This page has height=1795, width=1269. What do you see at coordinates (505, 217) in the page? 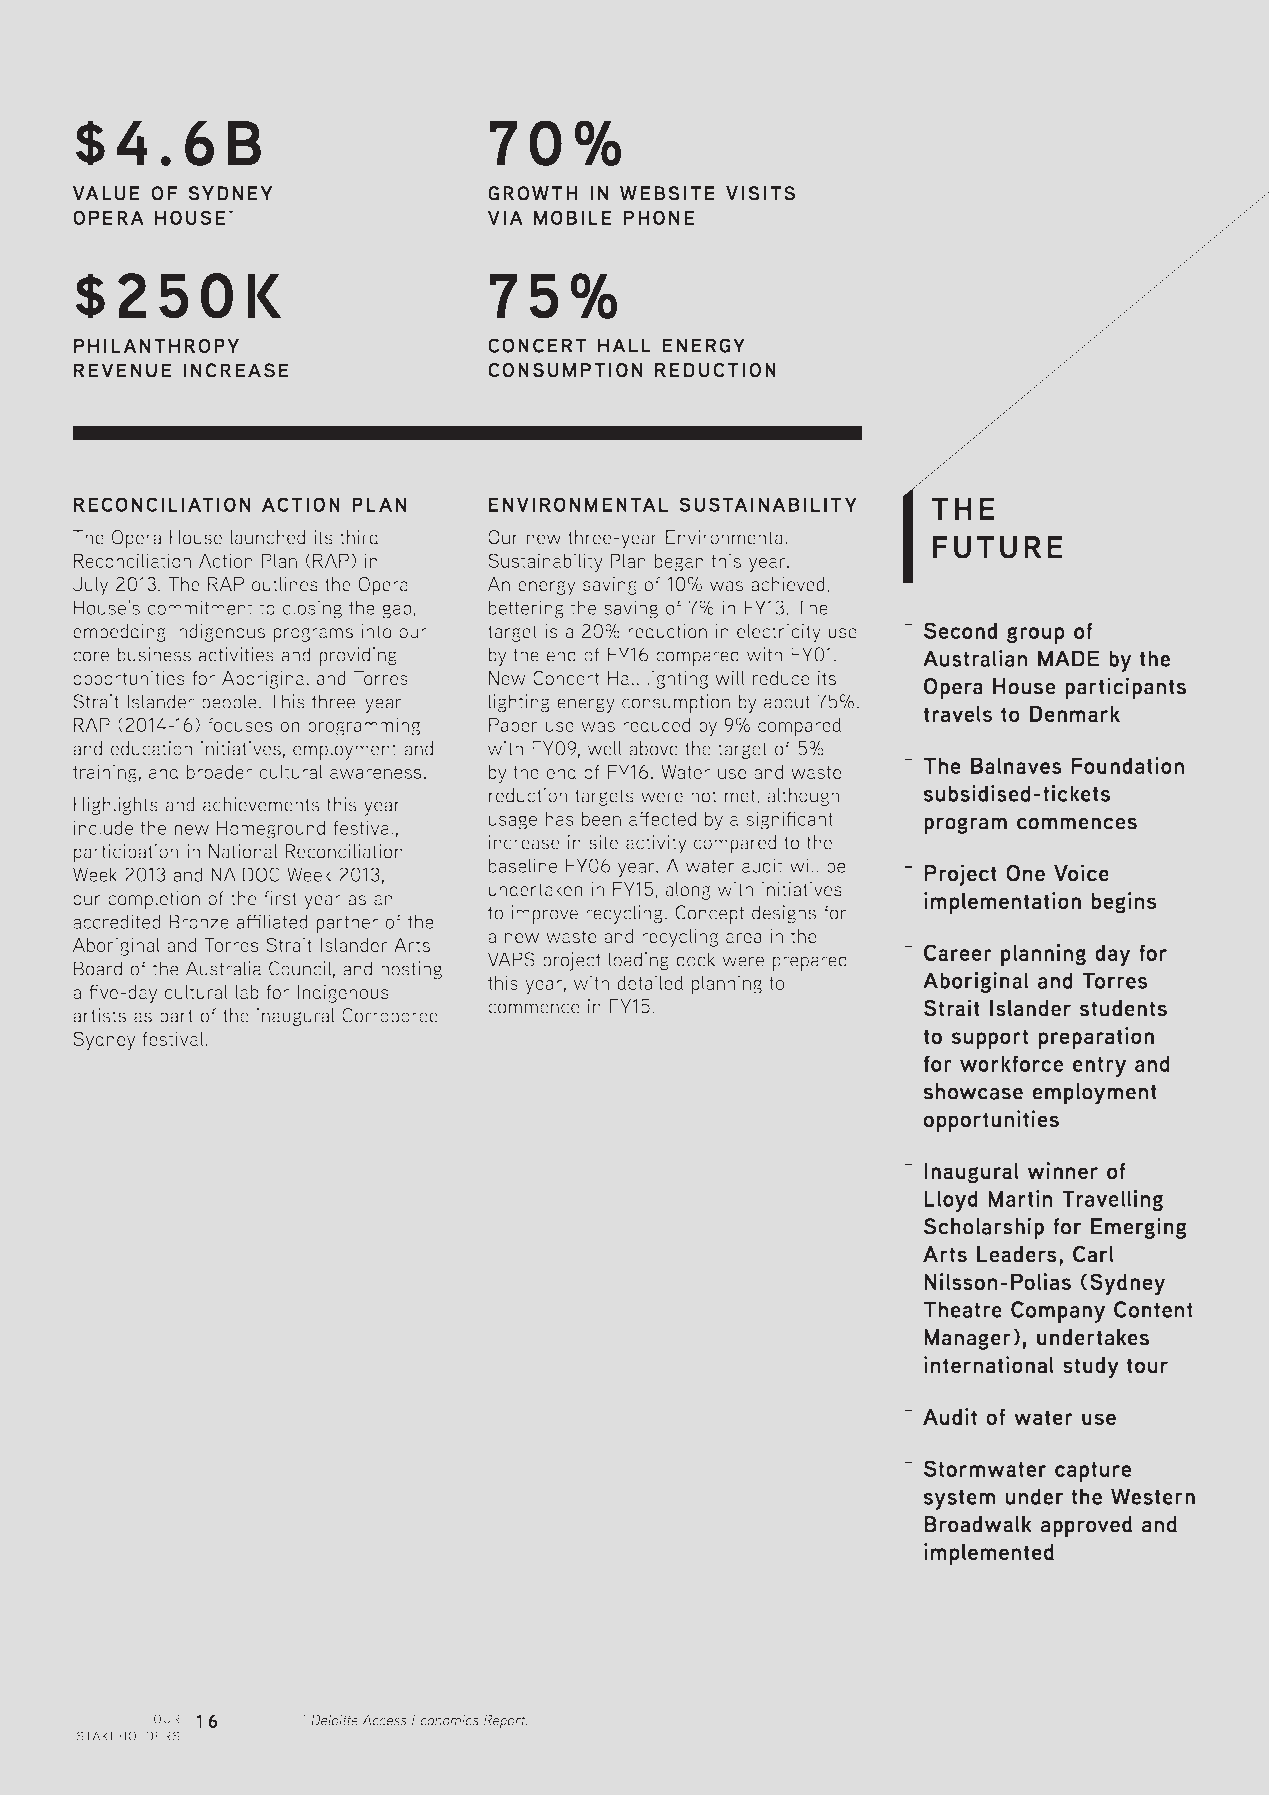
I see `VIA` at bounding box center [505, 217].
